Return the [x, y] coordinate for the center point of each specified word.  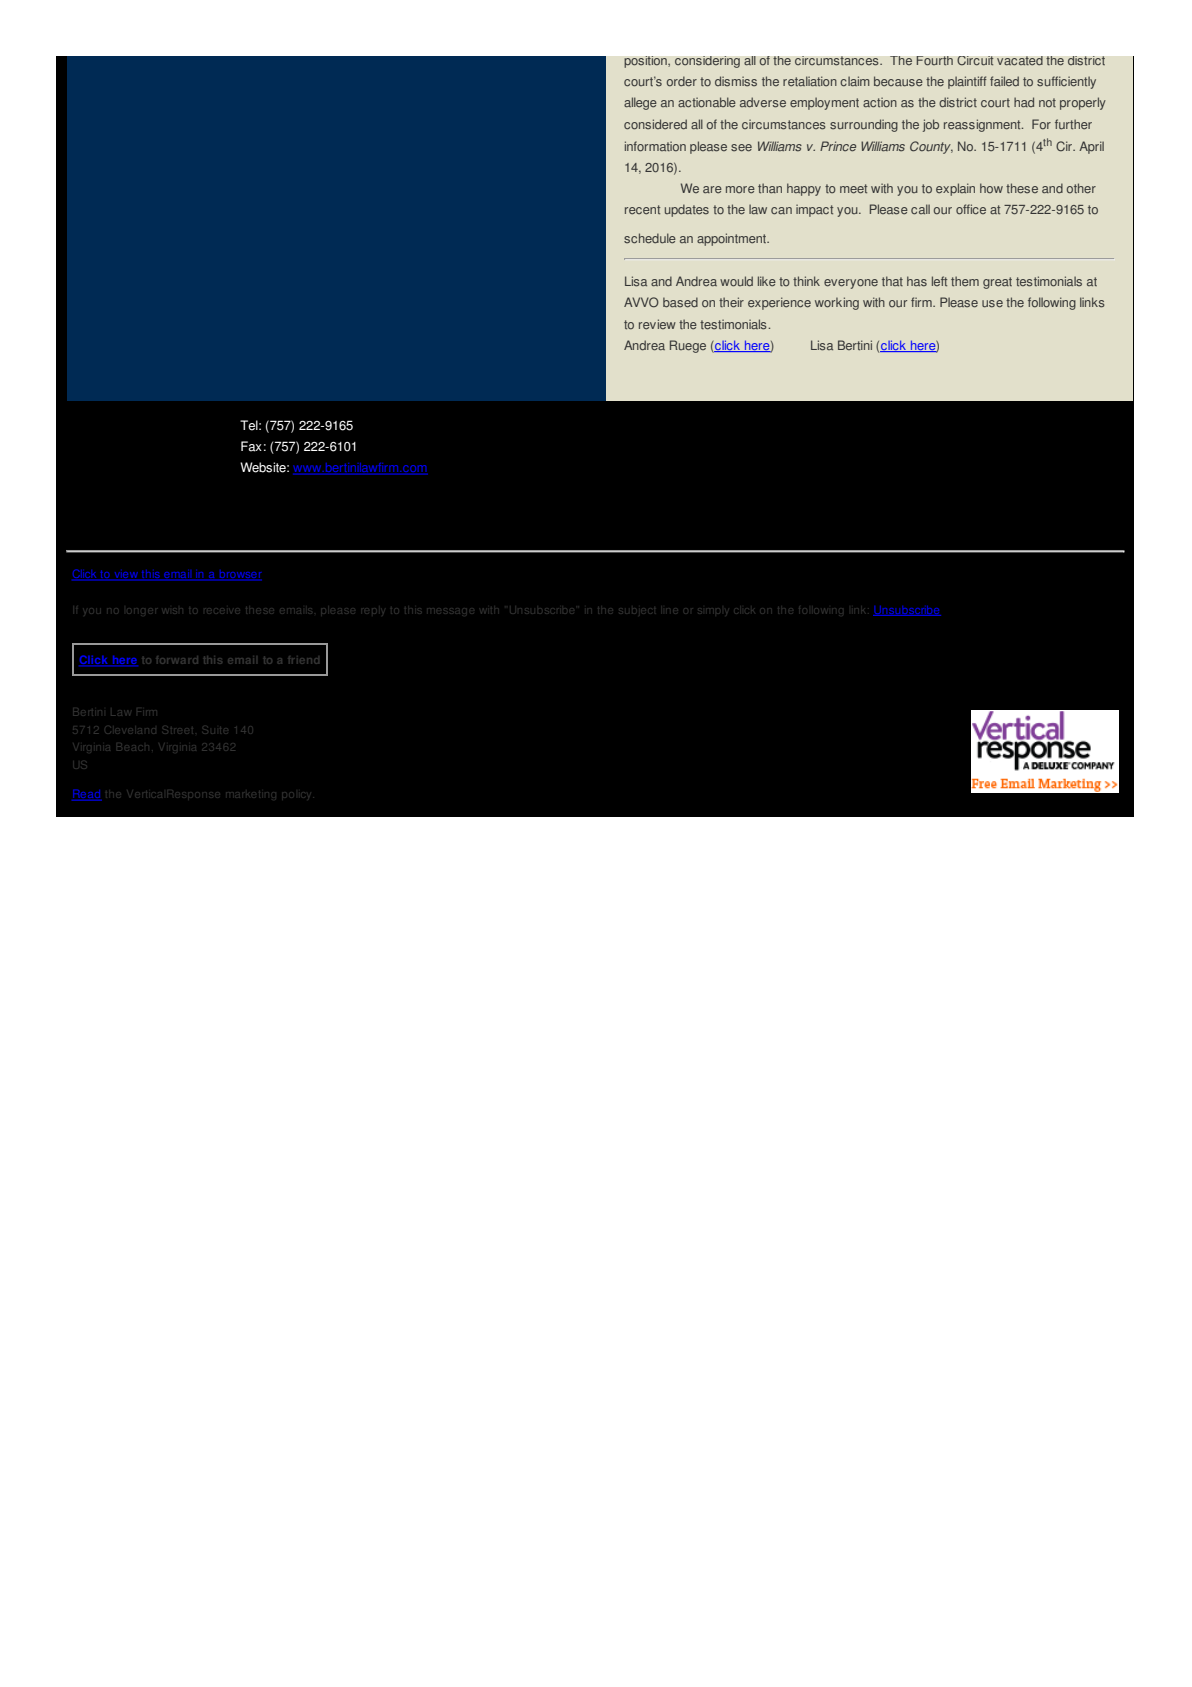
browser [239, 575]
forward [177, 660]
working [837, 303]
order [682, 81]
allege [640, 103]
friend [304, 660]
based [680, 302]
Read [87, 795]
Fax [251, 446]
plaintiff [967, 82]
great [997, 283]
